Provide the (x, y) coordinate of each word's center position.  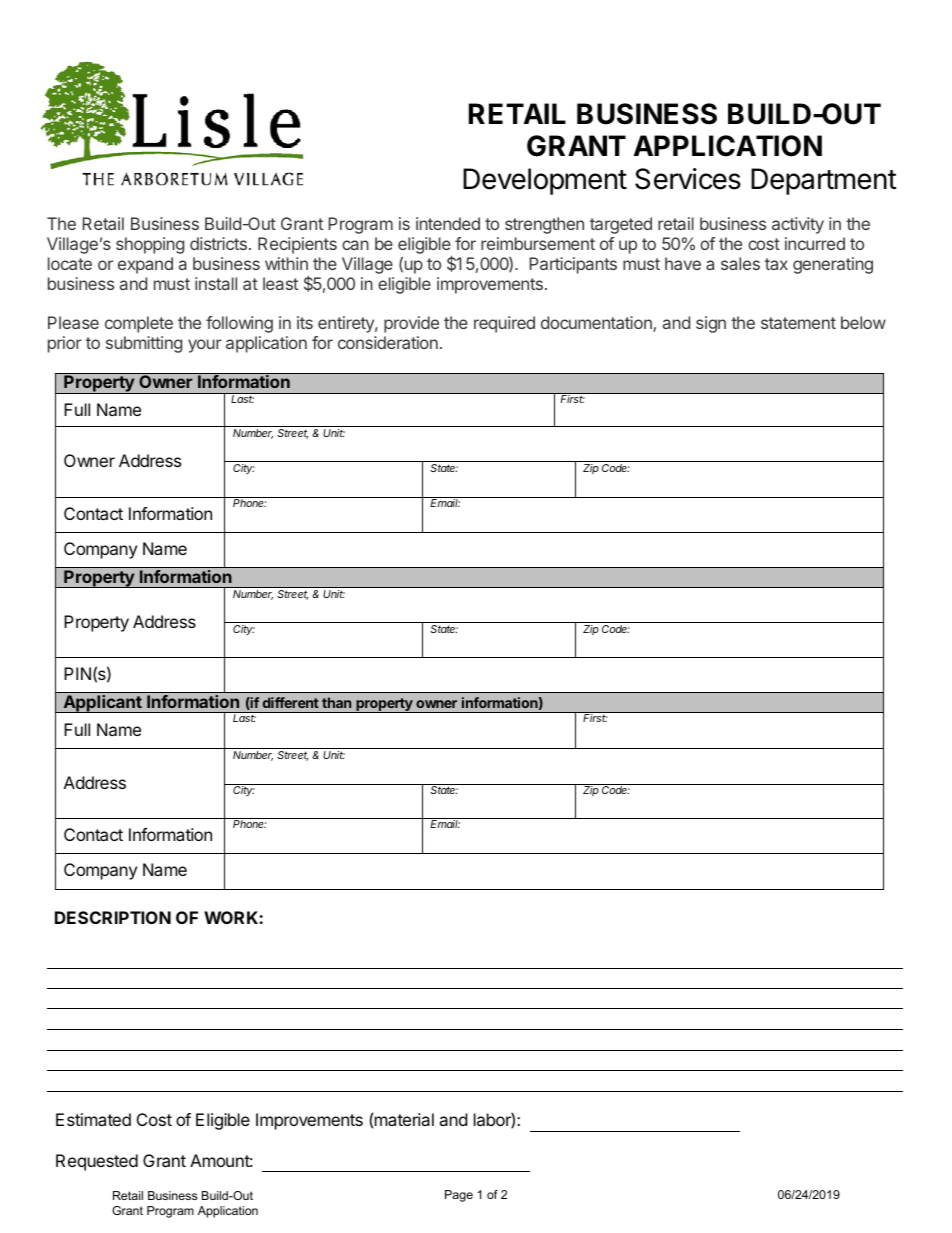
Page (459, 1196)
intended (448, 223)
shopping (150, 245)
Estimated (93, 1119)
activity (798, 225)
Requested (97, 1162)
